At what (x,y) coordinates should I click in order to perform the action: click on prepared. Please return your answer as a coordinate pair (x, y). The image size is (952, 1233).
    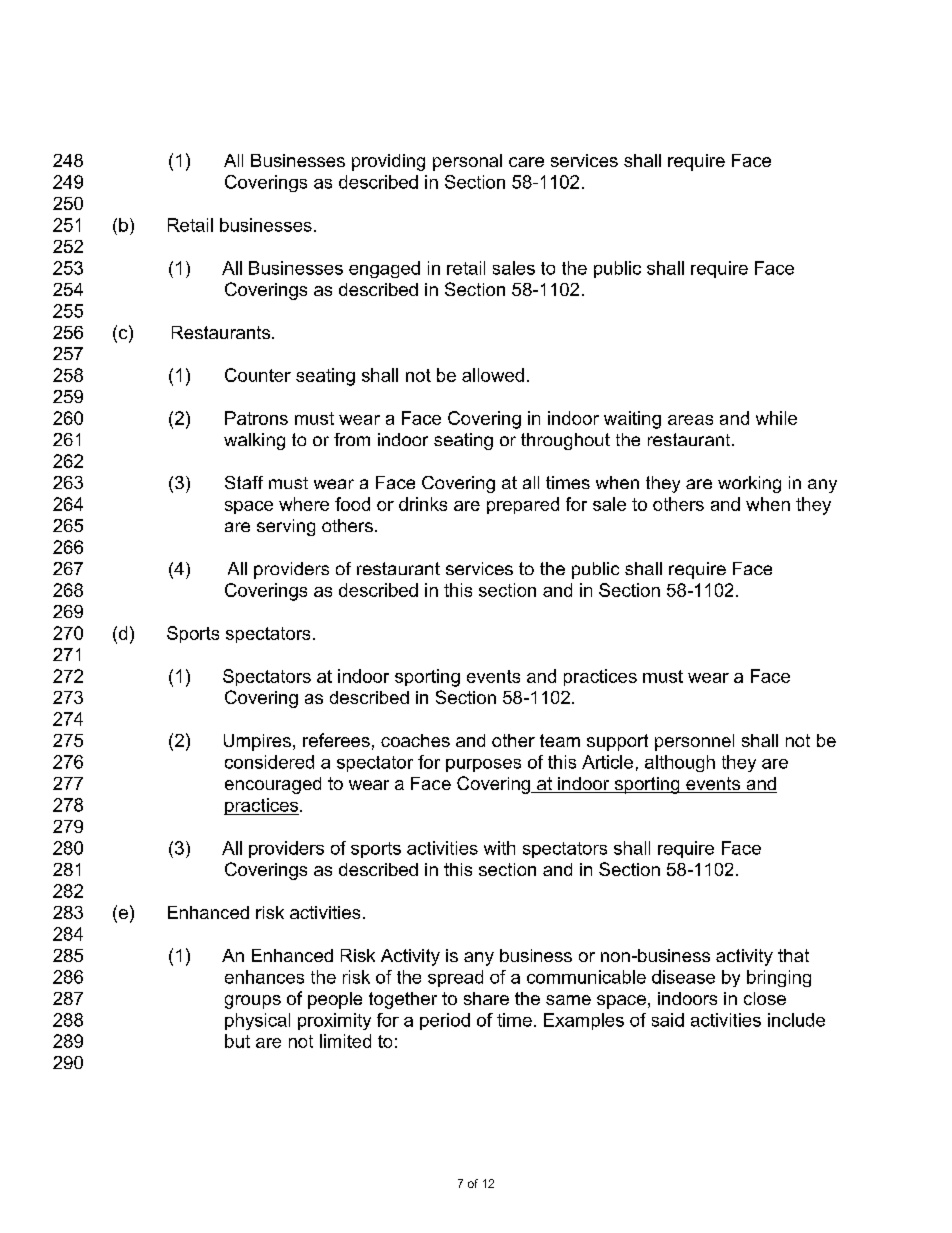
    Looking at the image, I should click on (523, 505).
